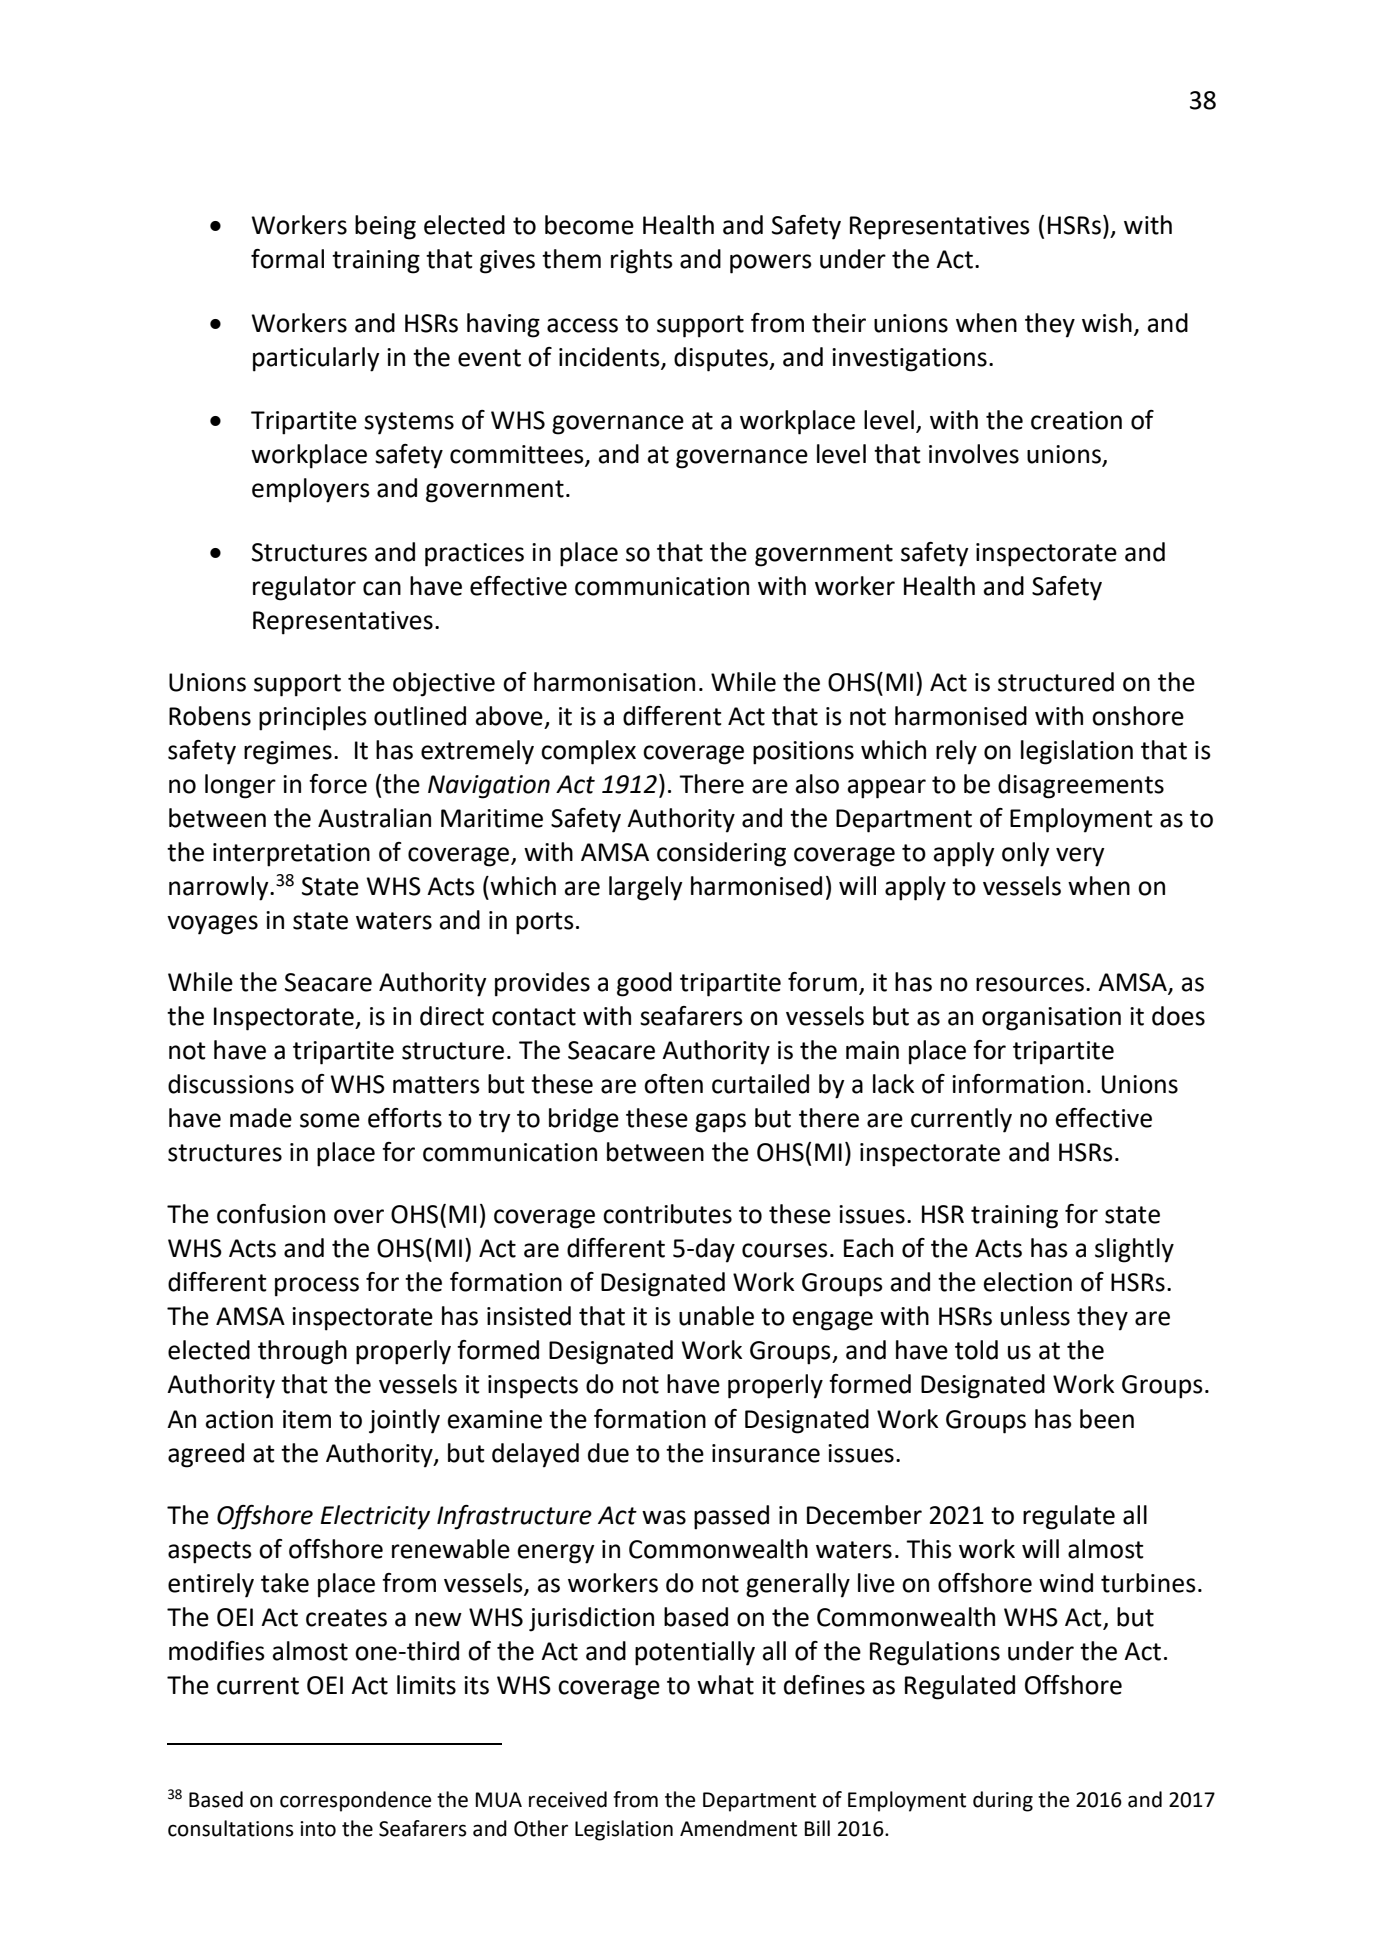 This document has height=1957, width=1384. I want to click on disagreements, so click(1081, 786).
